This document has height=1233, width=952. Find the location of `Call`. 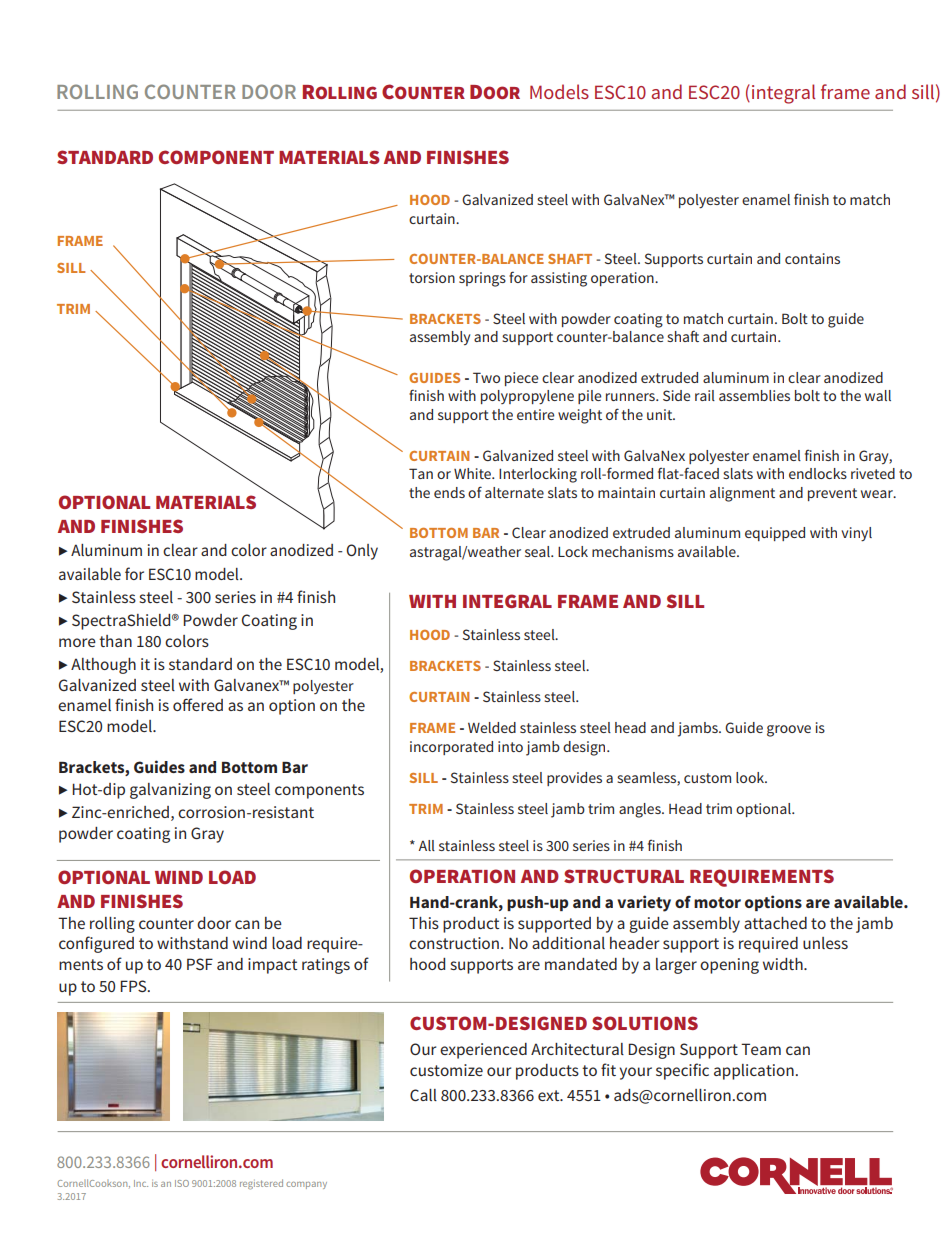

Call is located at coordinates (423, 1095).
